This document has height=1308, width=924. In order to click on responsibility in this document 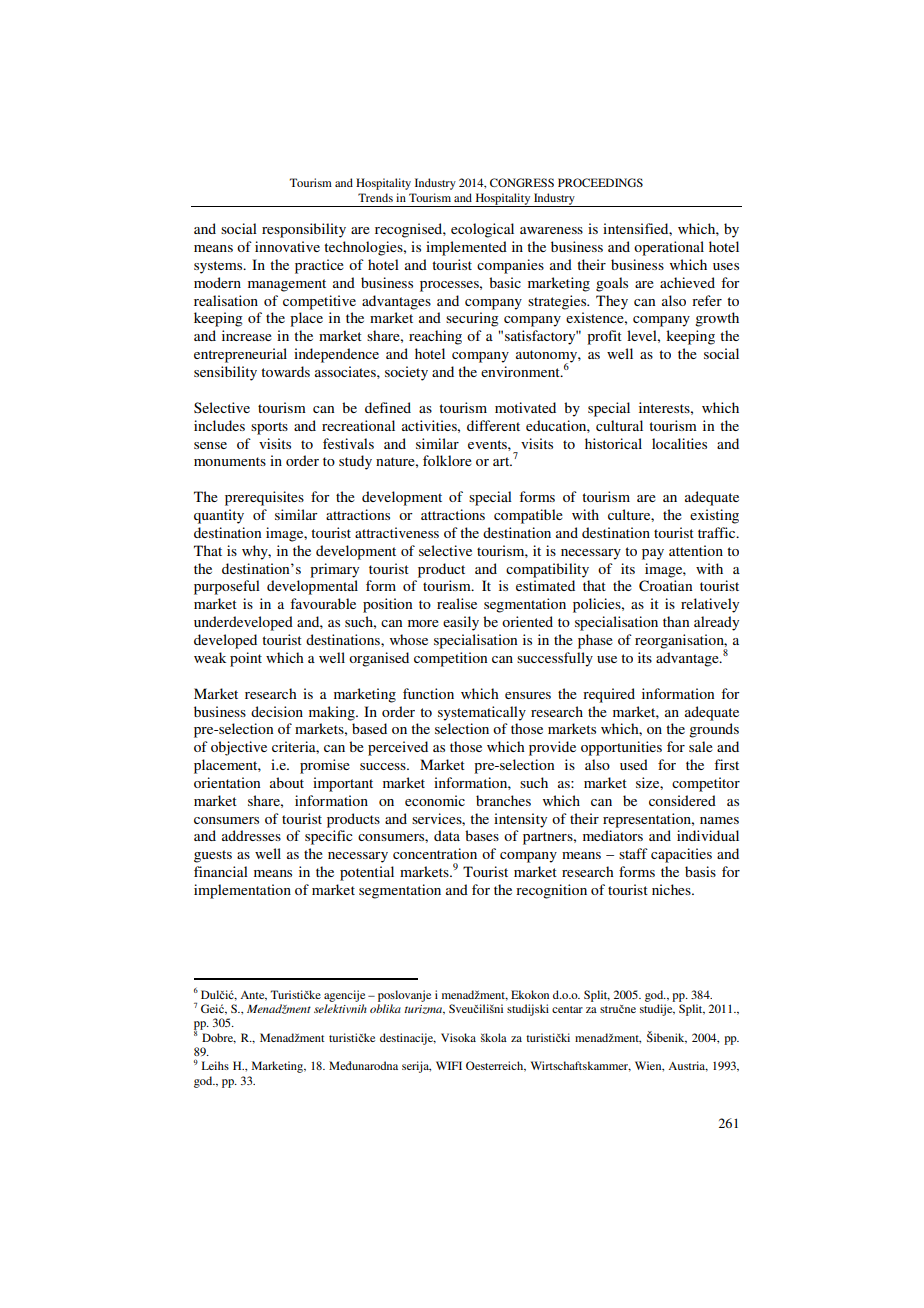, I will do `click(304, 230)`.
